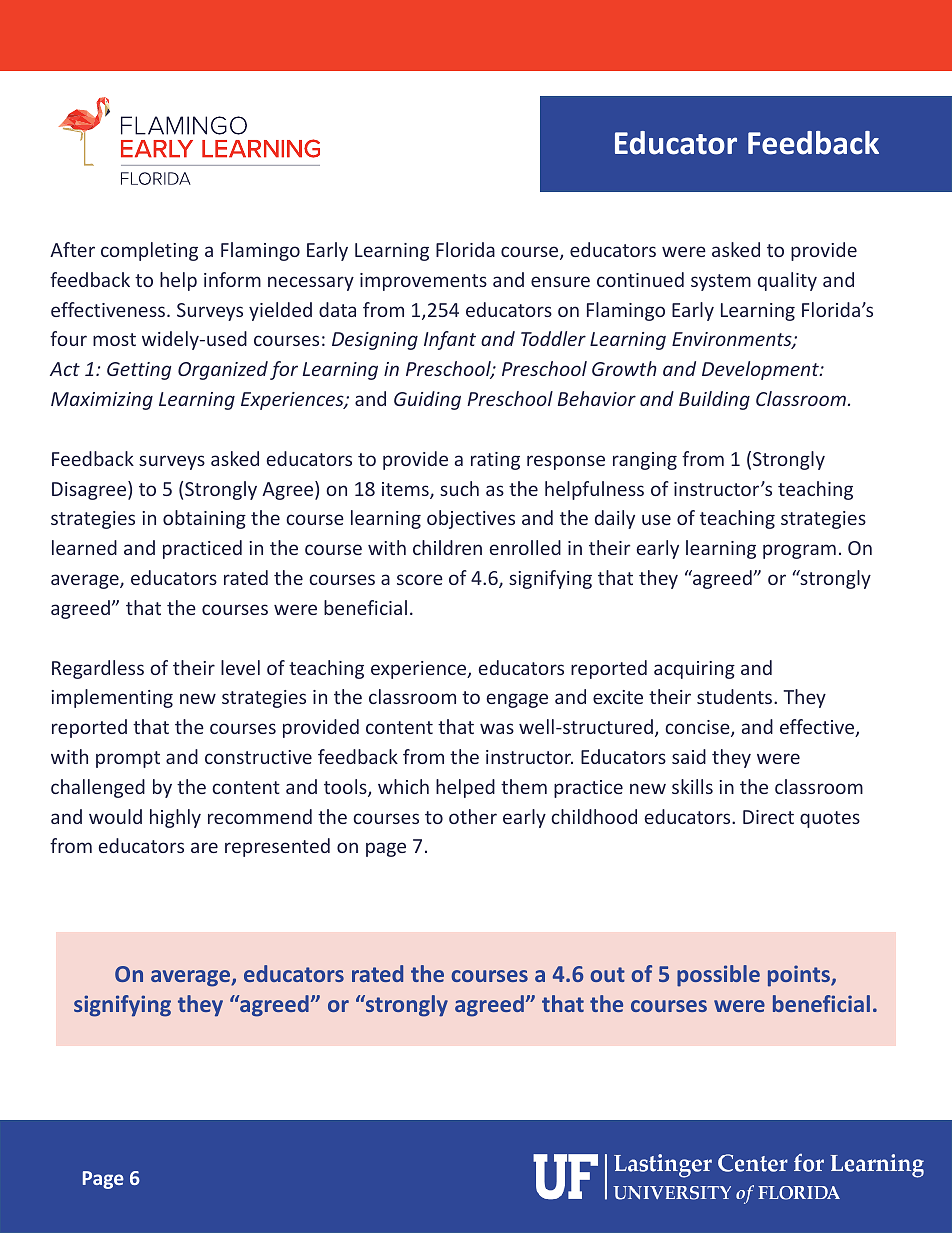 Image resolution: width=952 pixels, height=1233 pixels. Describe the element at coordinates (149, 251) in the screenshot. I see `completing` at that location.
